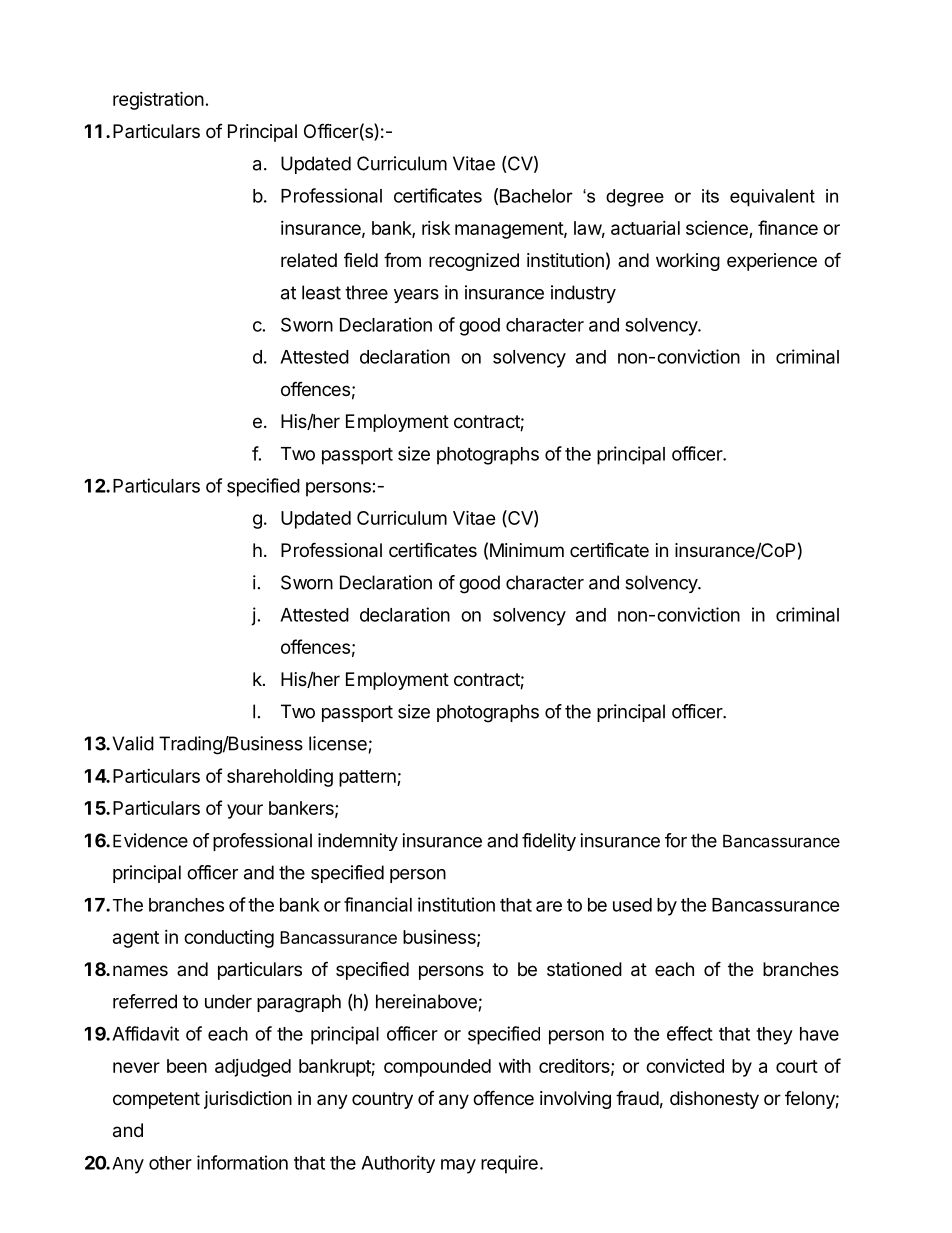  Describe the element at coordinates (632, 905) in the screenshot. I see `used` at that location.
